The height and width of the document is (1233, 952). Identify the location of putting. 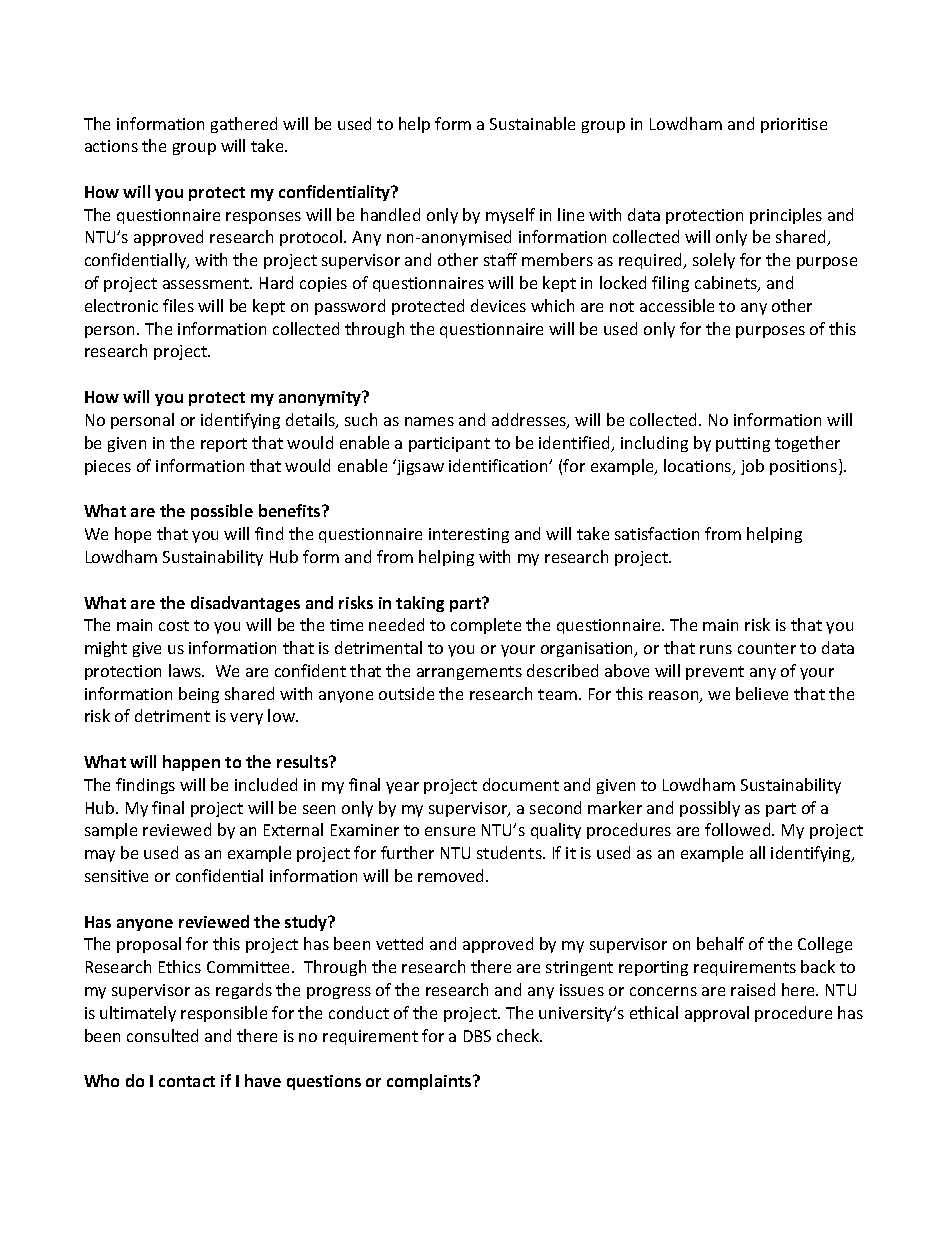
(743, 444).
